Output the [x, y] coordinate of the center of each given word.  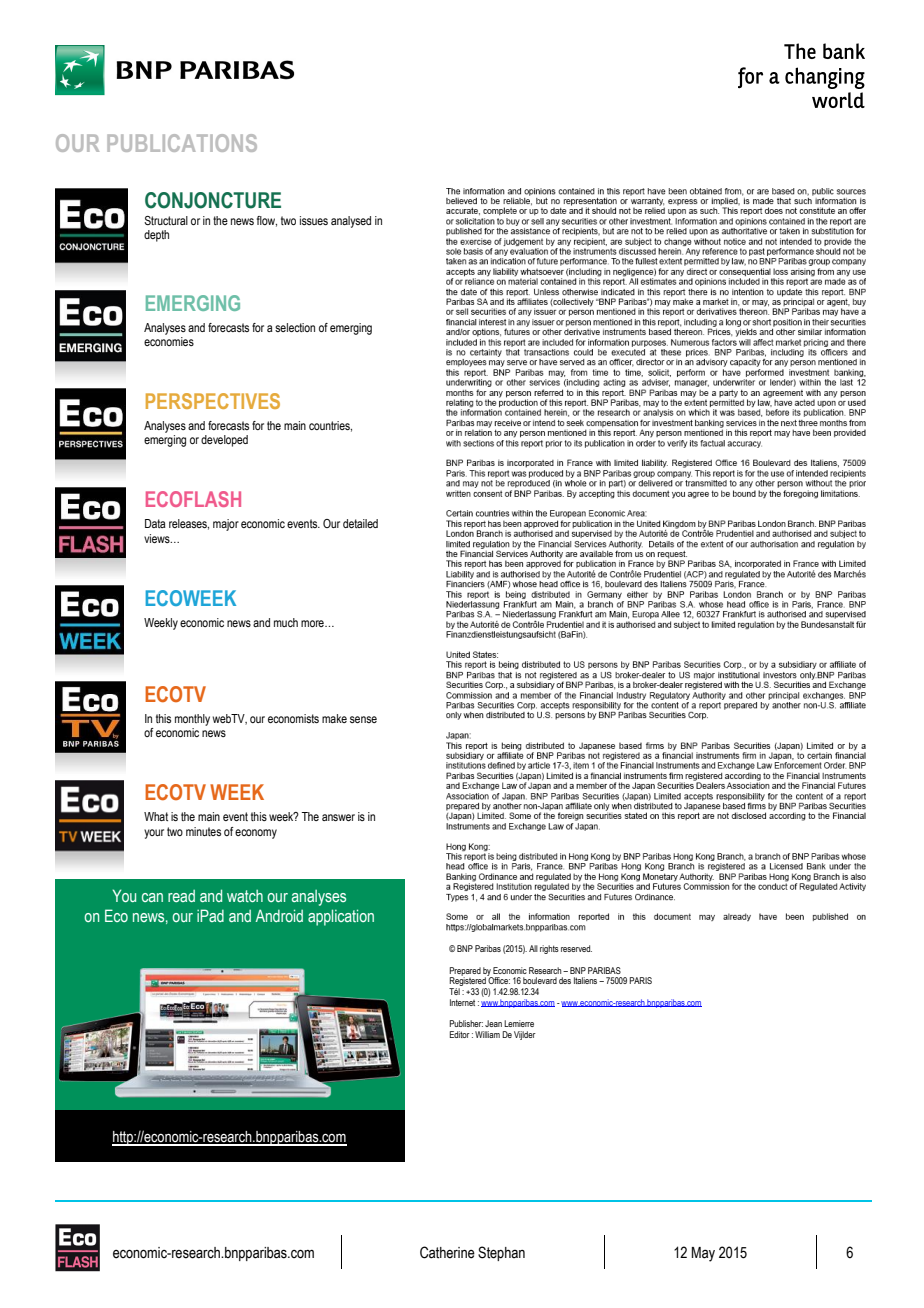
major [226, 525]
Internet [462, 1002]
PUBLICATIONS [182, 143]
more [313, 623]
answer [338, 817]
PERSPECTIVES [213, 401]
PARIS [640, 980]
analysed [351, 222]
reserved [576, 948]
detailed [360, 523]
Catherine [447, 1252]
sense [363, 719]
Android [279, 915]
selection [295, 327]
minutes [203, 831]
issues [314, 220]
